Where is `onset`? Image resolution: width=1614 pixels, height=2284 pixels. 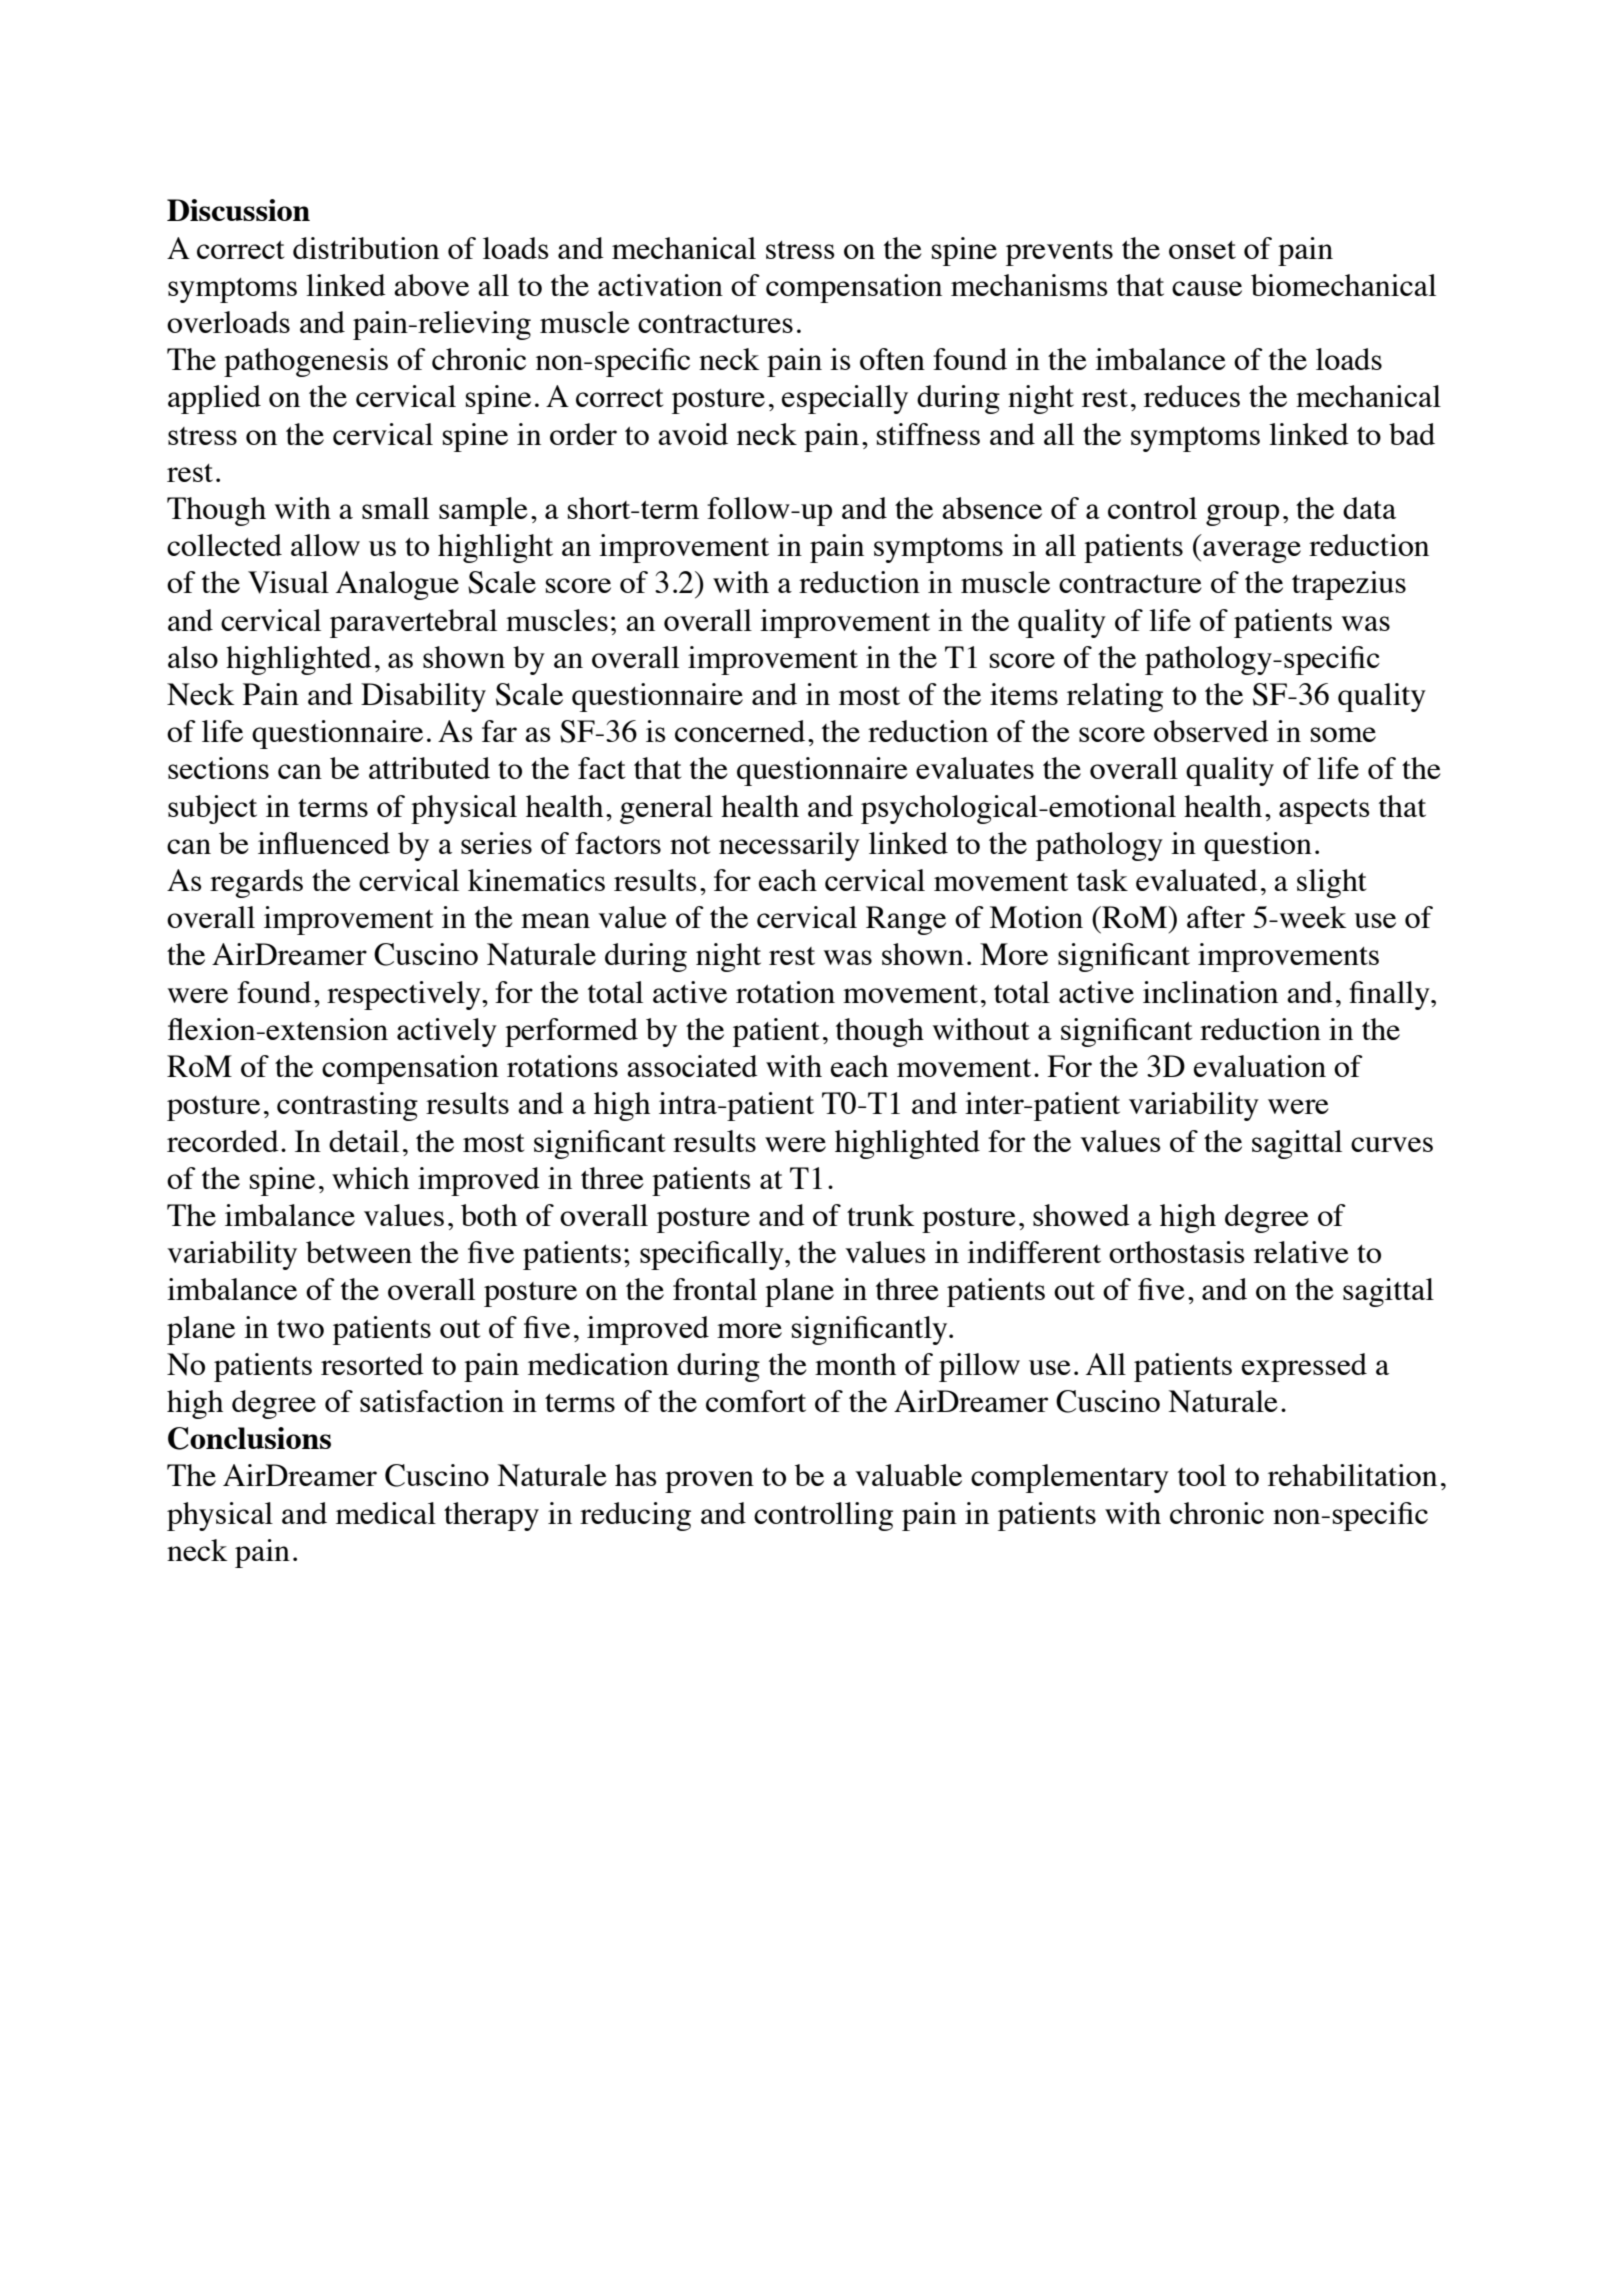 onset is located at coordinates (1202, 250).
